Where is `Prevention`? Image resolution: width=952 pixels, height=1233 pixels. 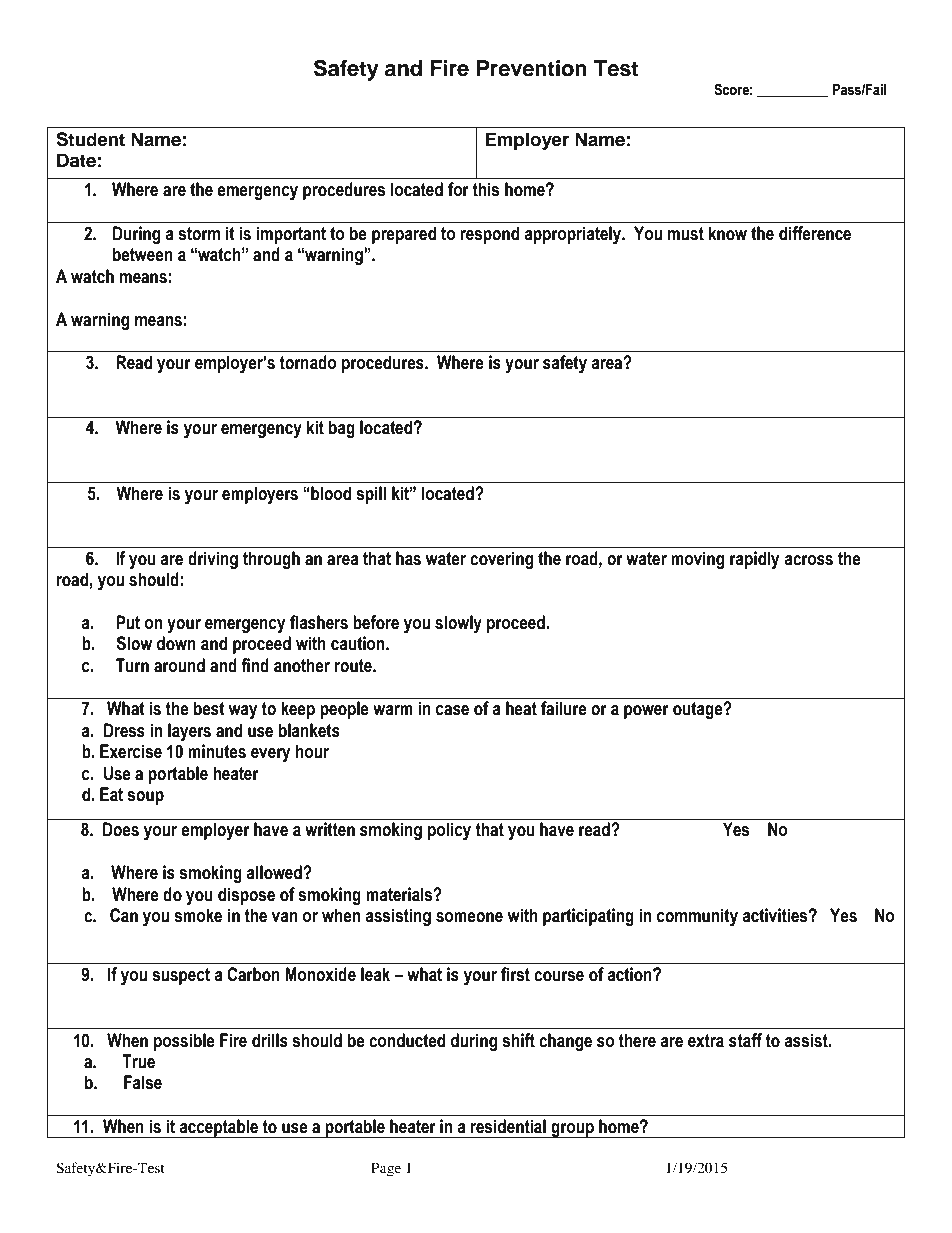 Prevention is located at coordinates (532, 68).
